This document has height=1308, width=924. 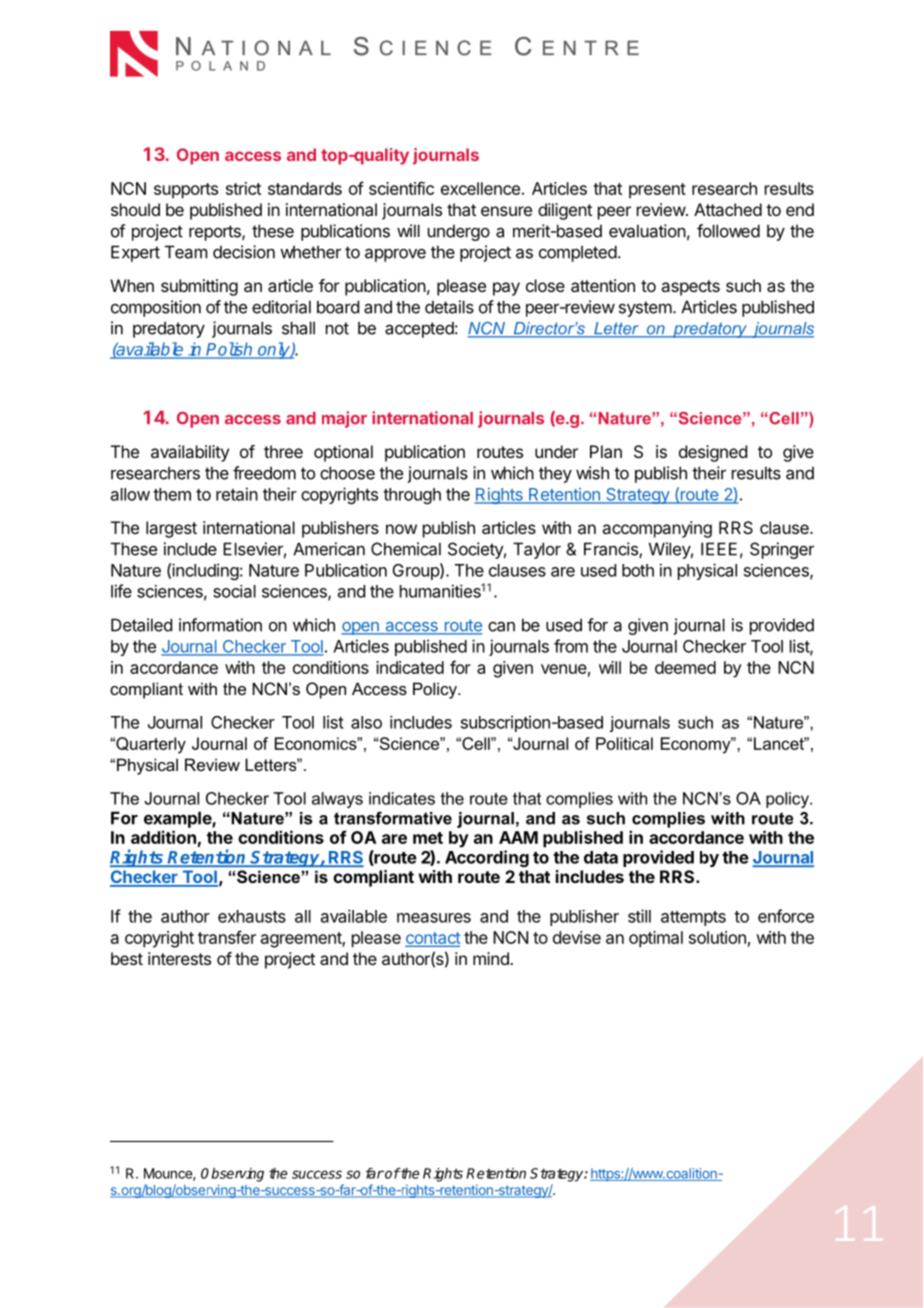 I want to click on contact, so click(x=433, y=939).
